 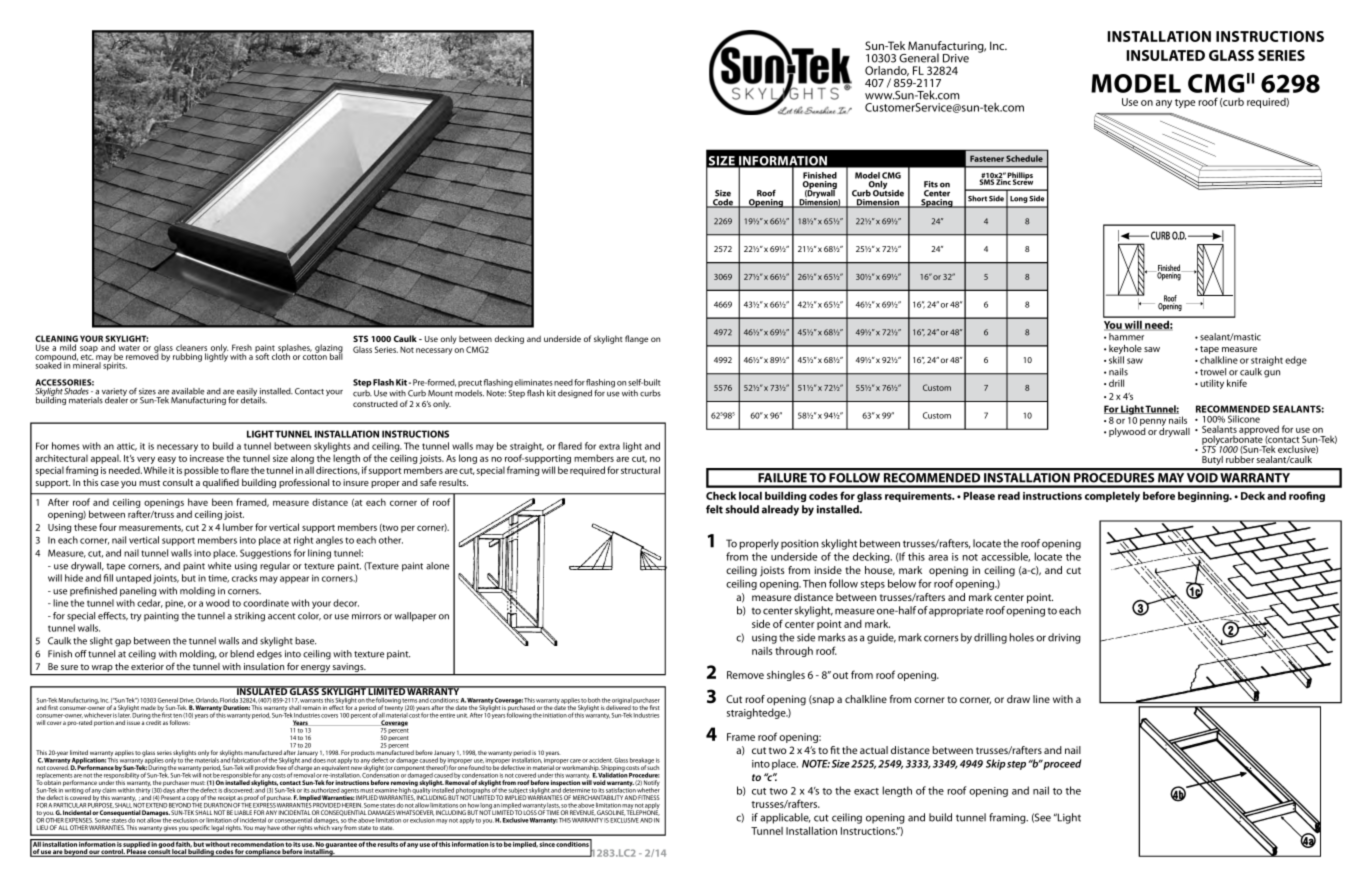 I want to click on type, so click(x=1185, y=103).
